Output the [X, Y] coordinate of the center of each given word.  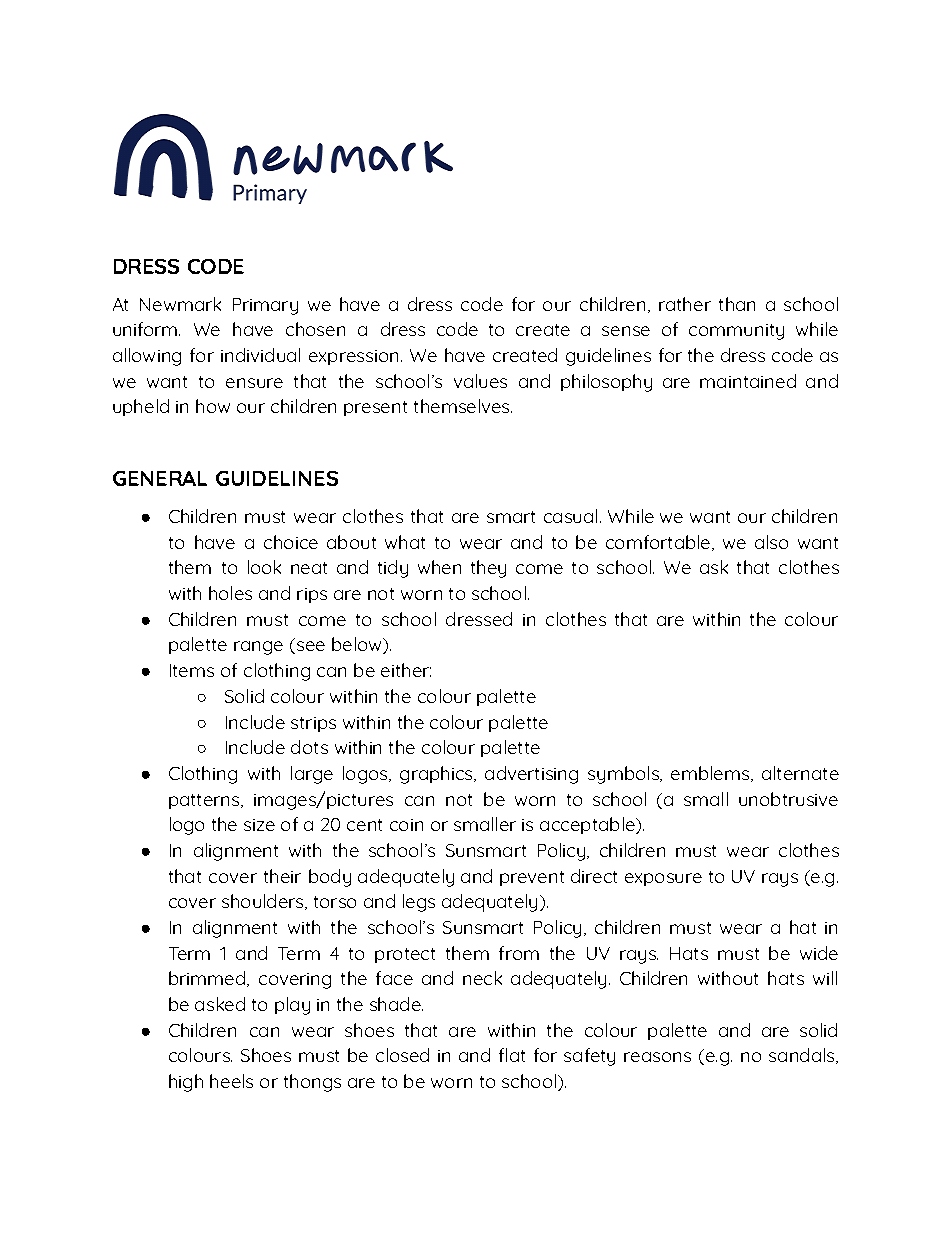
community [736, 332]
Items [192, 670]
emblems [711, 774]
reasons [657, 1057]
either [406, 670]
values [480, 381]
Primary [265, 306]
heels [231, 1081]
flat [512, 1055]
